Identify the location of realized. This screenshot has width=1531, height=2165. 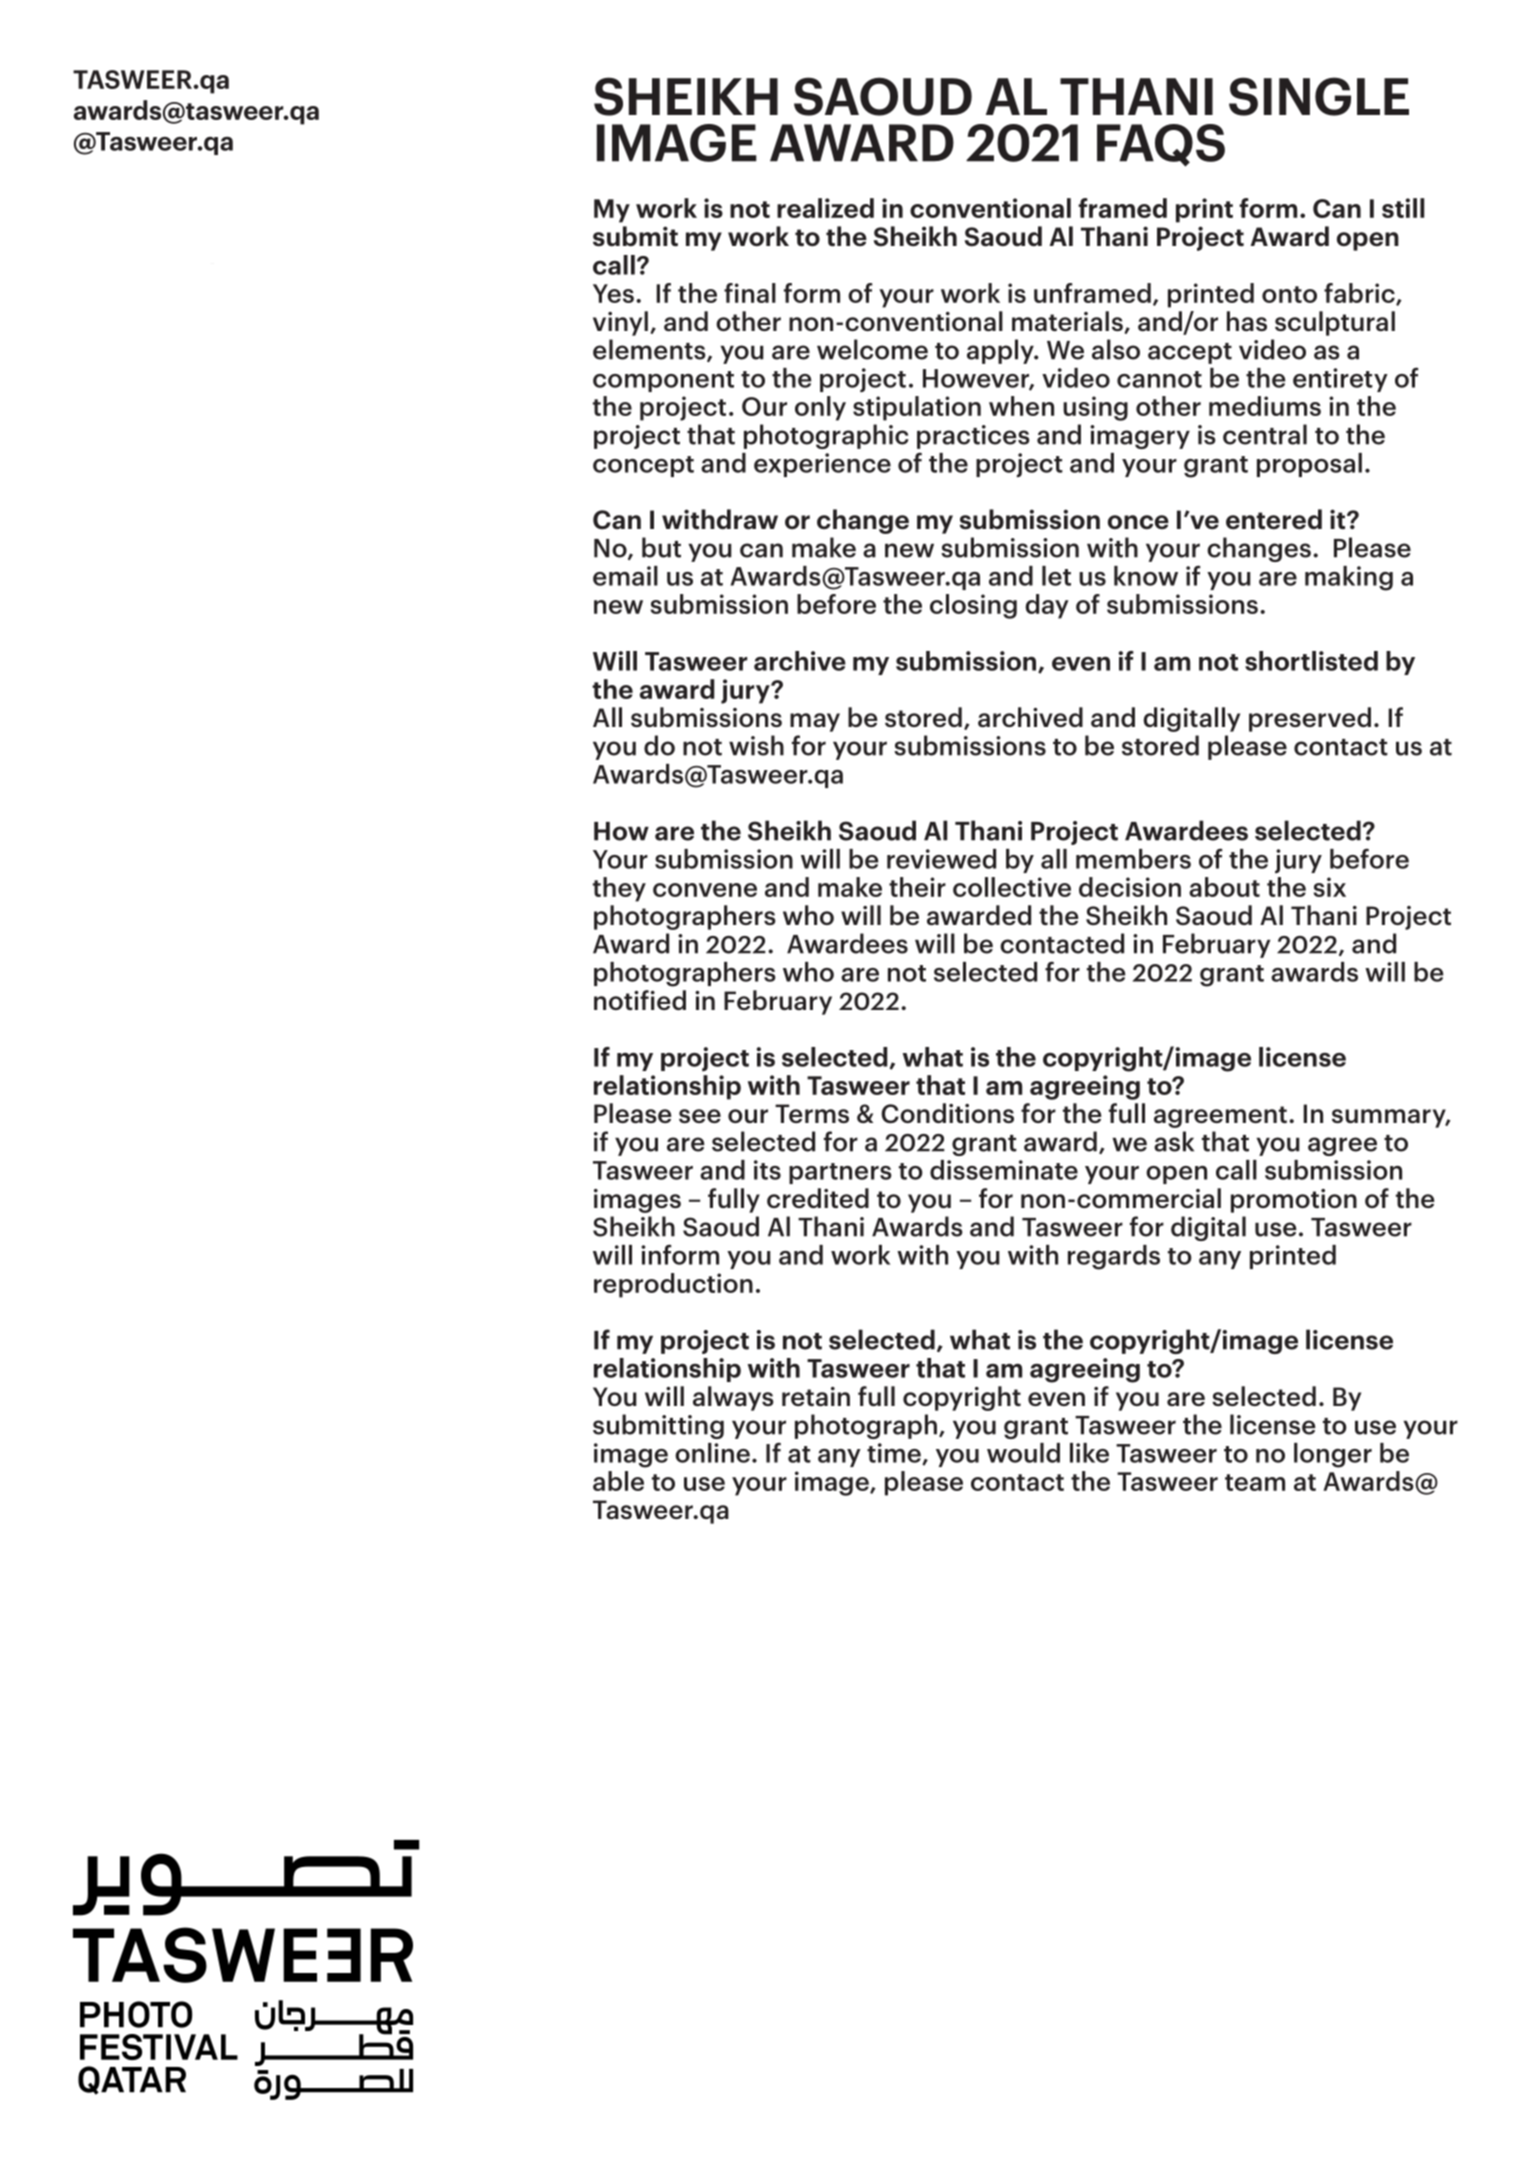
(825, 208).
